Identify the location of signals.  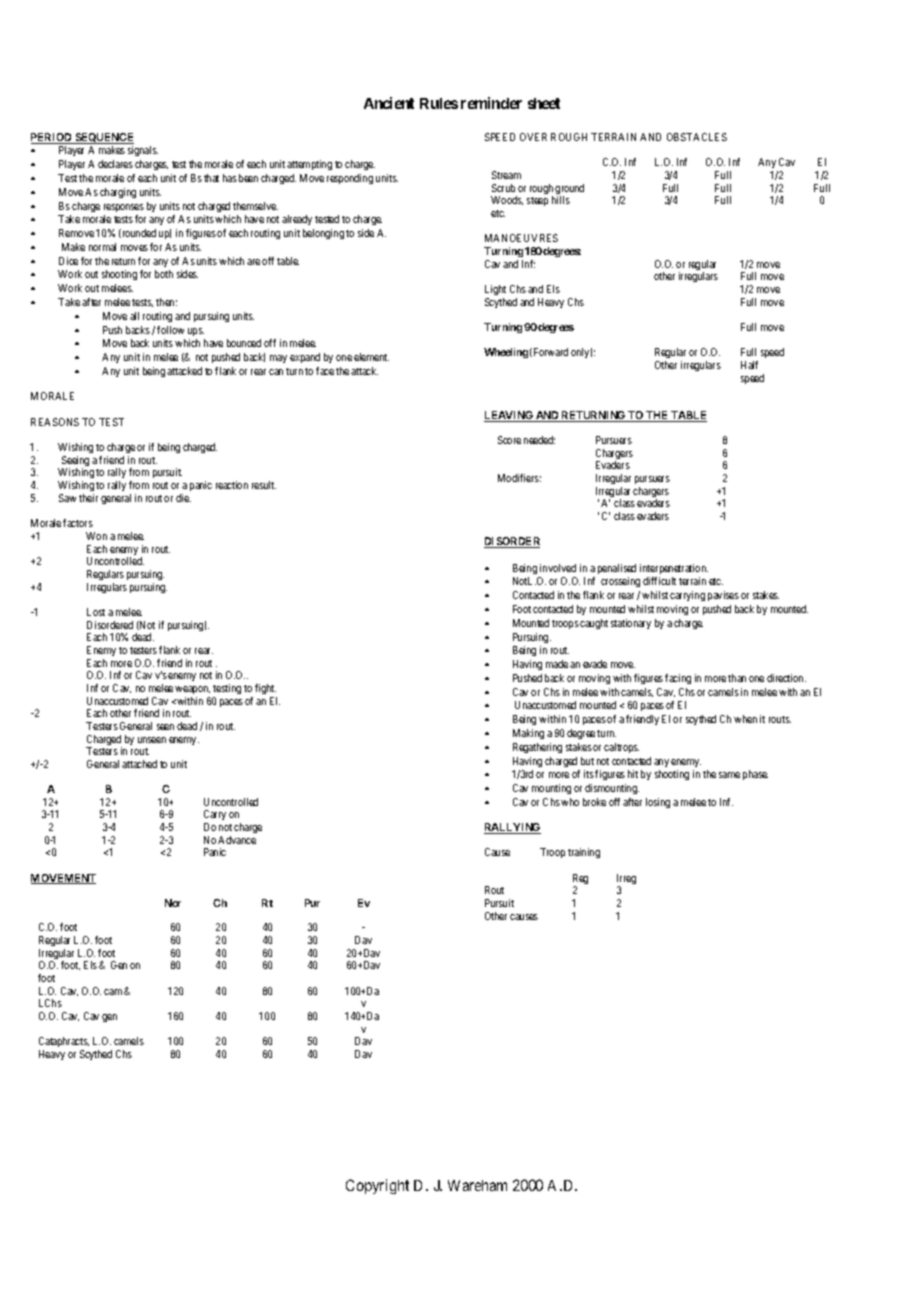
(143, 151).
